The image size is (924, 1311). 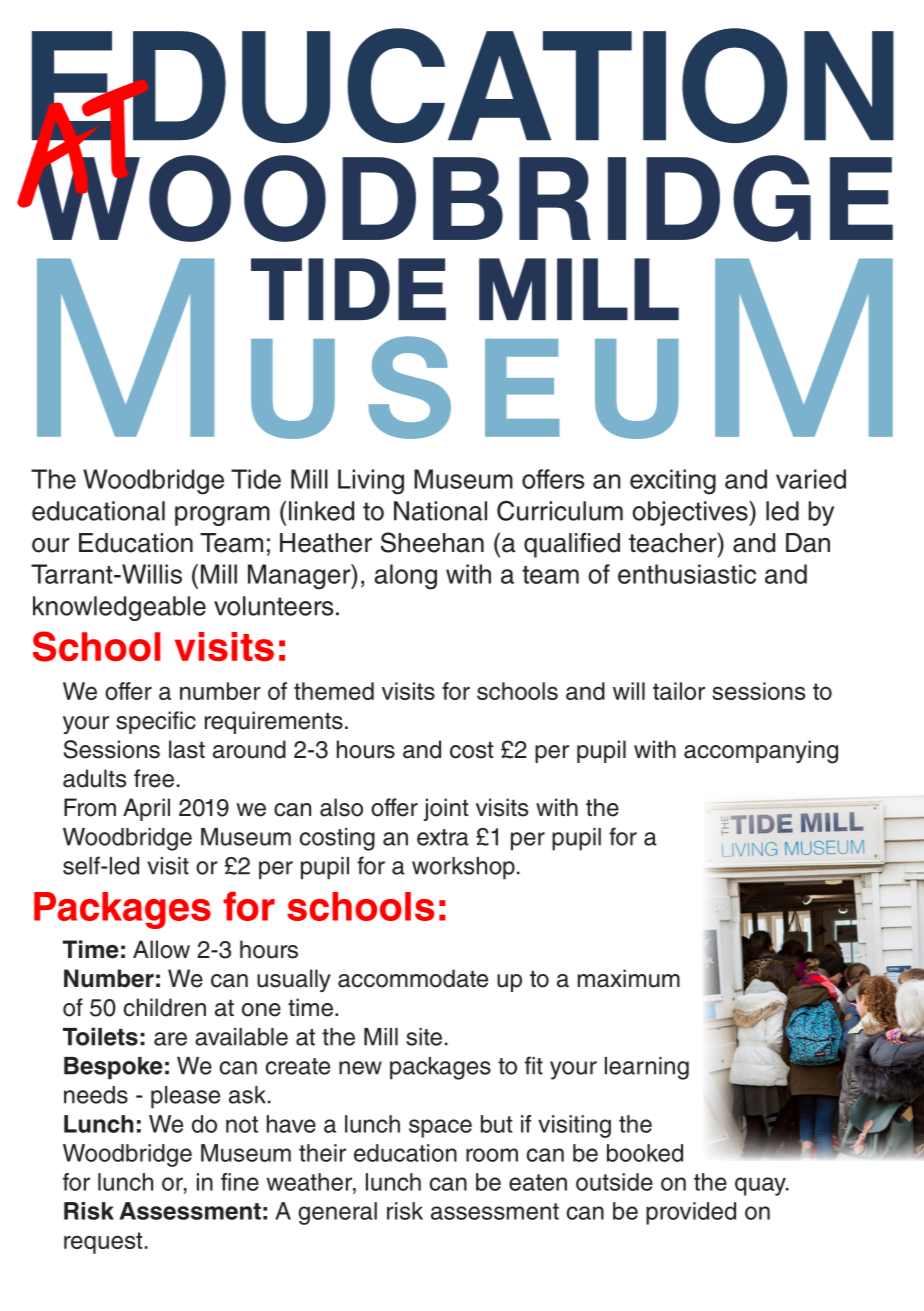 I want to click on request, so click(x=103, y=1243).
